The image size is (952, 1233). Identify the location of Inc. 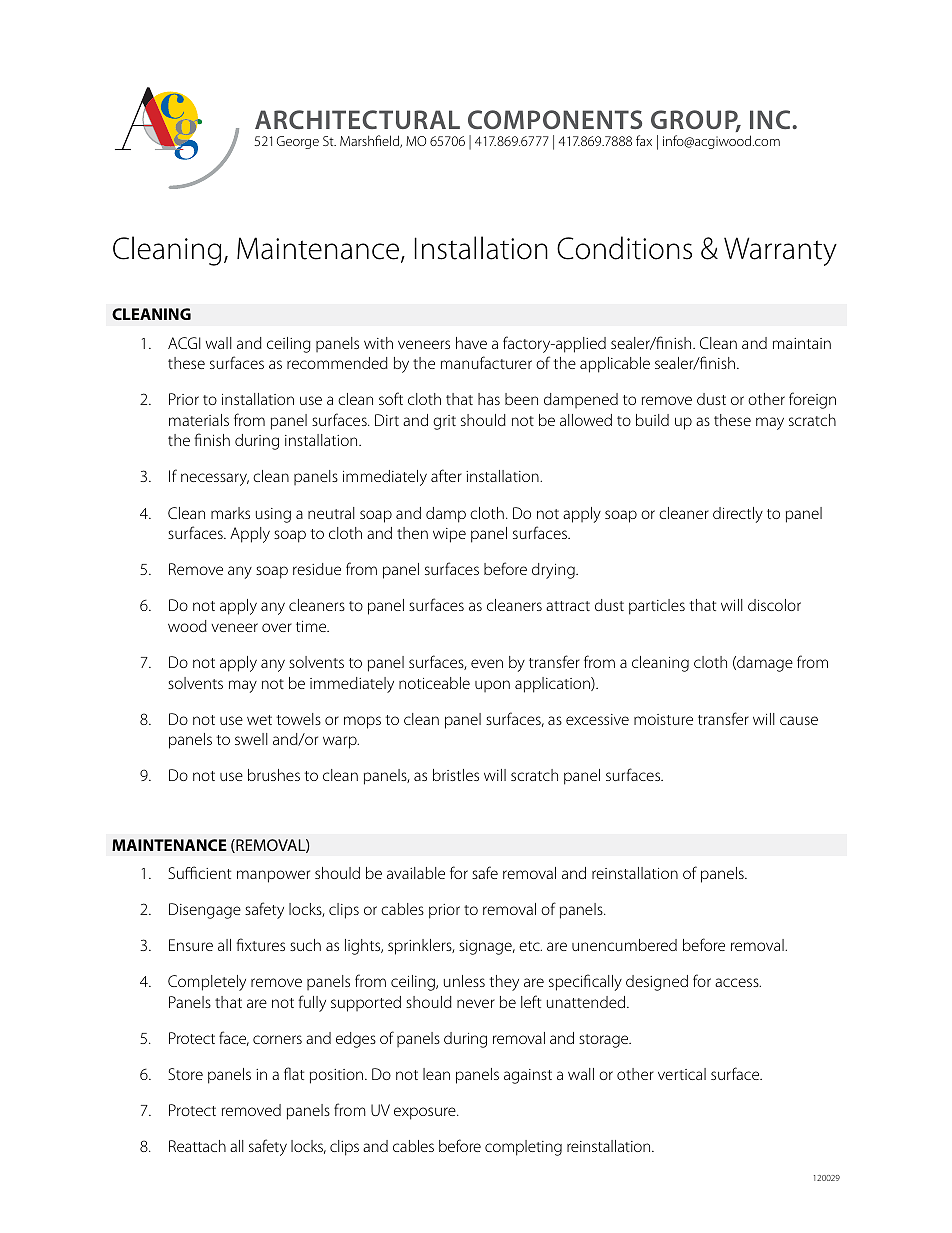
(771, 119).
